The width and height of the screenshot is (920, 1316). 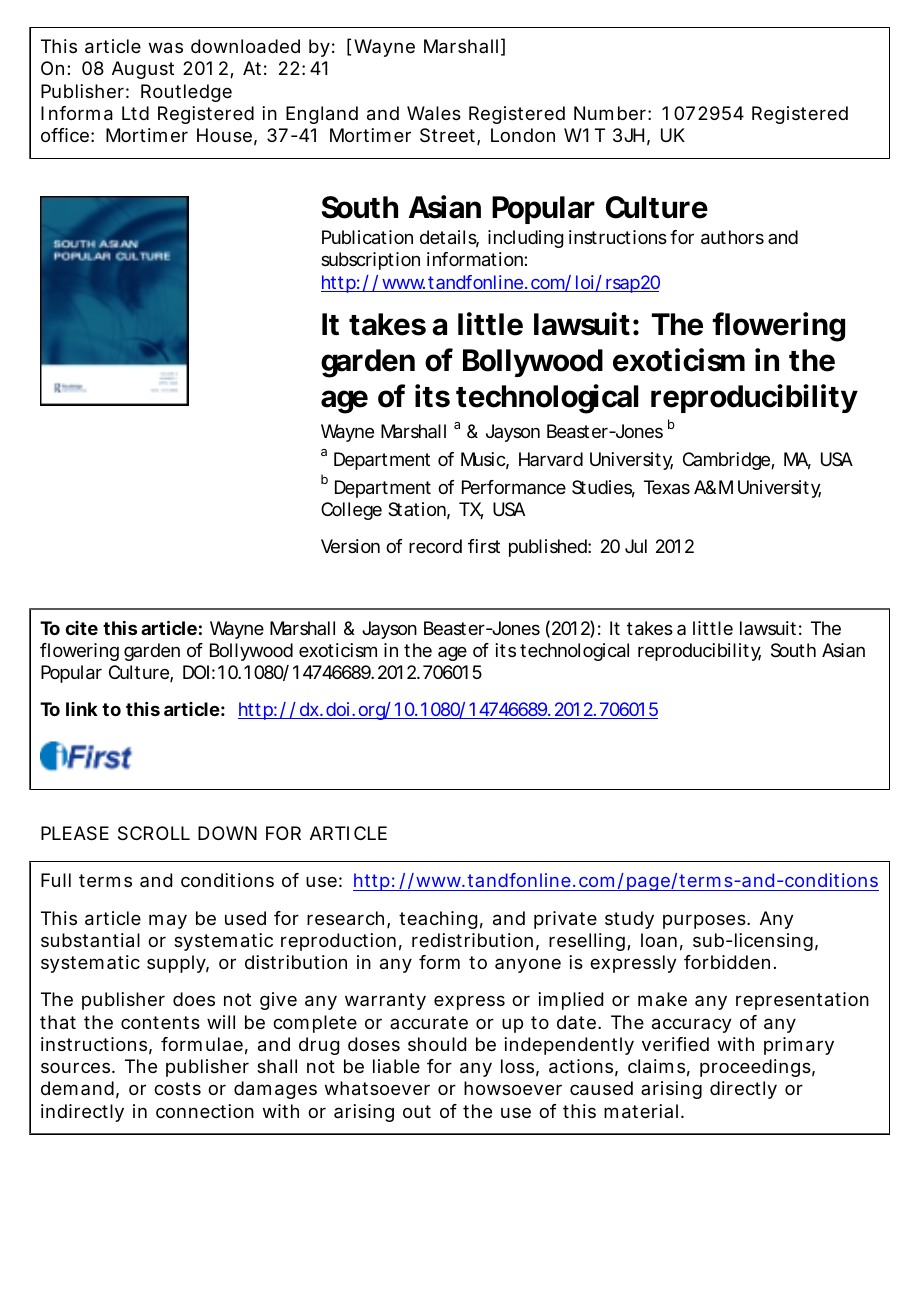 I want to click on Wales, so click(x=434, y=113).
